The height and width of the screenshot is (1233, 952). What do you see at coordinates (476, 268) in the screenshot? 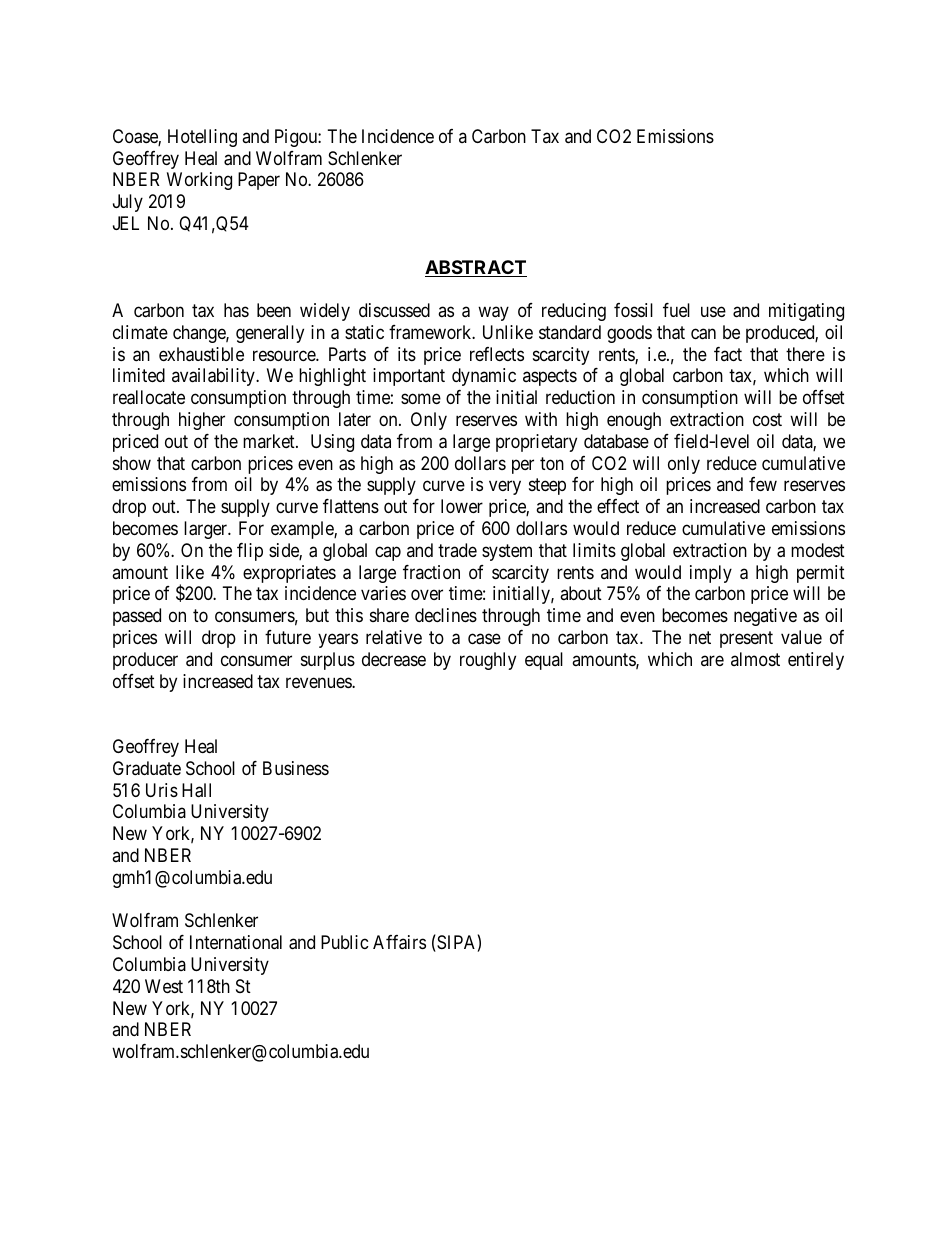
I see `ABSTRACT` at bounding box center [476, 268].
